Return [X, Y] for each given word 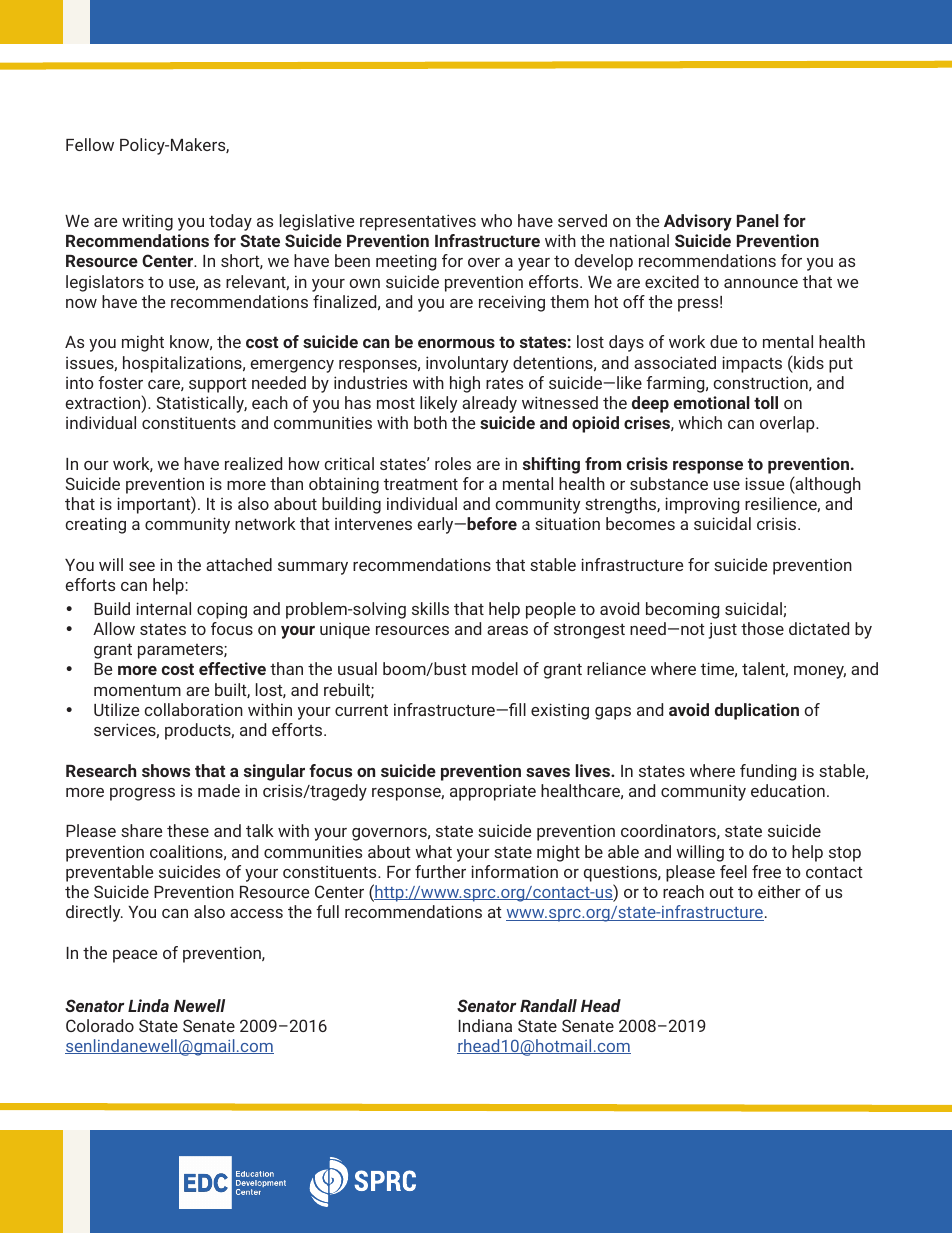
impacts [752, 364]
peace [135, 956]
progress [142, 794]
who [496, 220]
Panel [758, 220]
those [762, 628]
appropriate [493, 792]
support [218, 385]
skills [430, 608]
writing [147, 222]
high [465, 384]
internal [163, 608]
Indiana [485, 1025]
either [779, 891]
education [788, 790]
